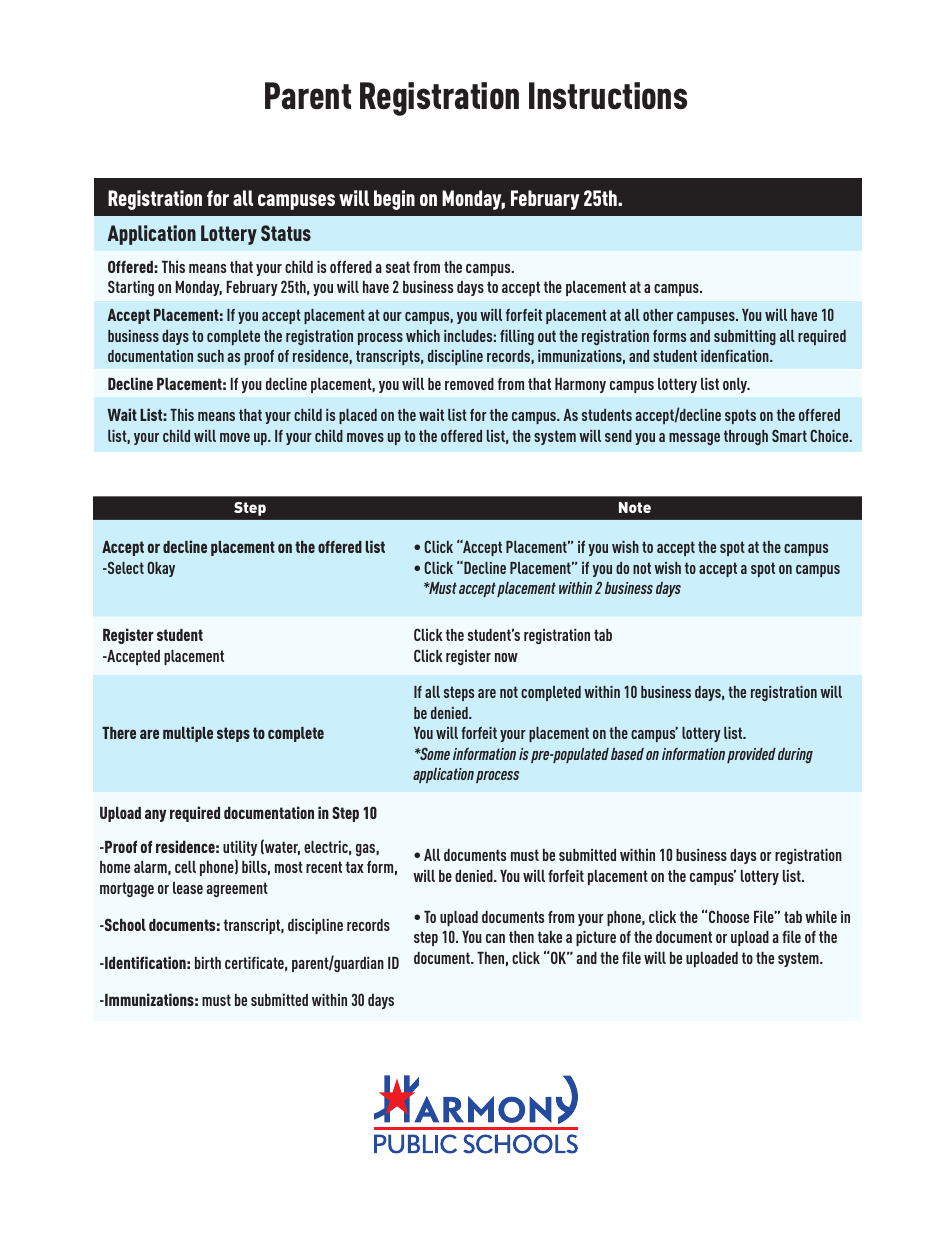 Image resolution: width=952 pixels, height=1233 pixels. What do you see at coordinates (495, 938) in the image?
I see `can` at bounding box center [495, 938].
